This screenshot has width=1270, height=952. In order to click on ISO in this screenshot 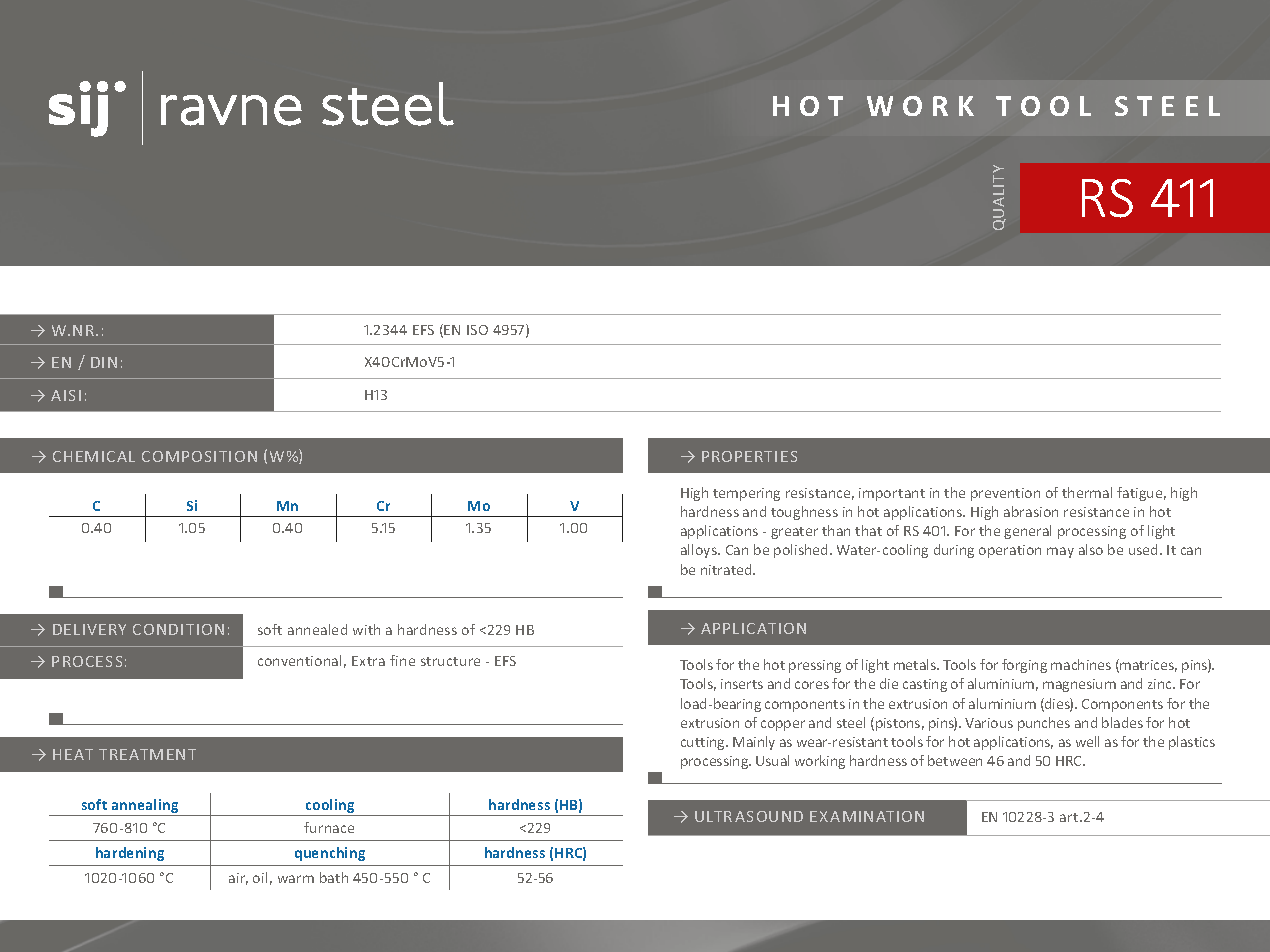, I will do `click(477, 330)`.
